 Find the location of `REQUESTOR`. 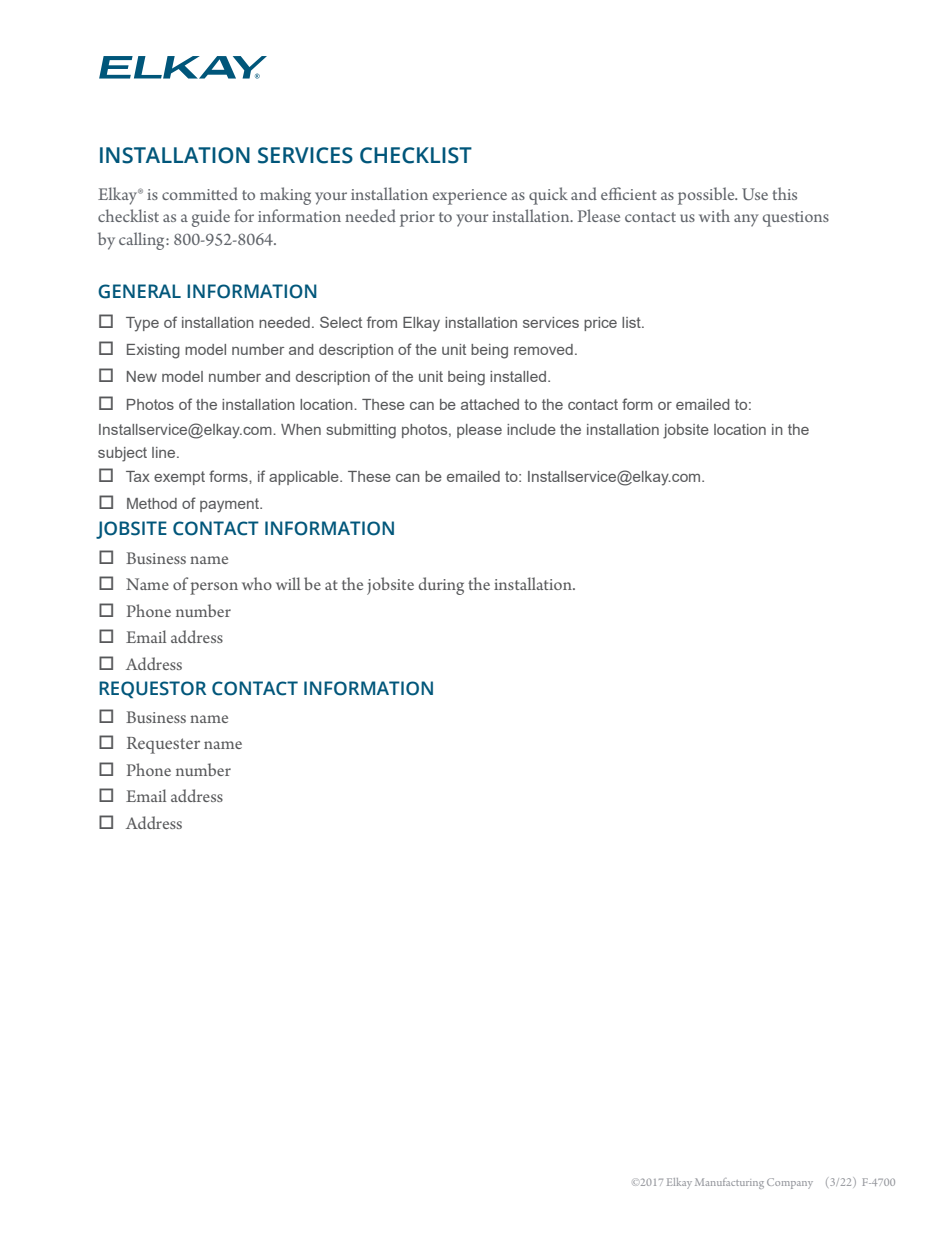

REQUESTOR is located at coordinates (152, 689).
